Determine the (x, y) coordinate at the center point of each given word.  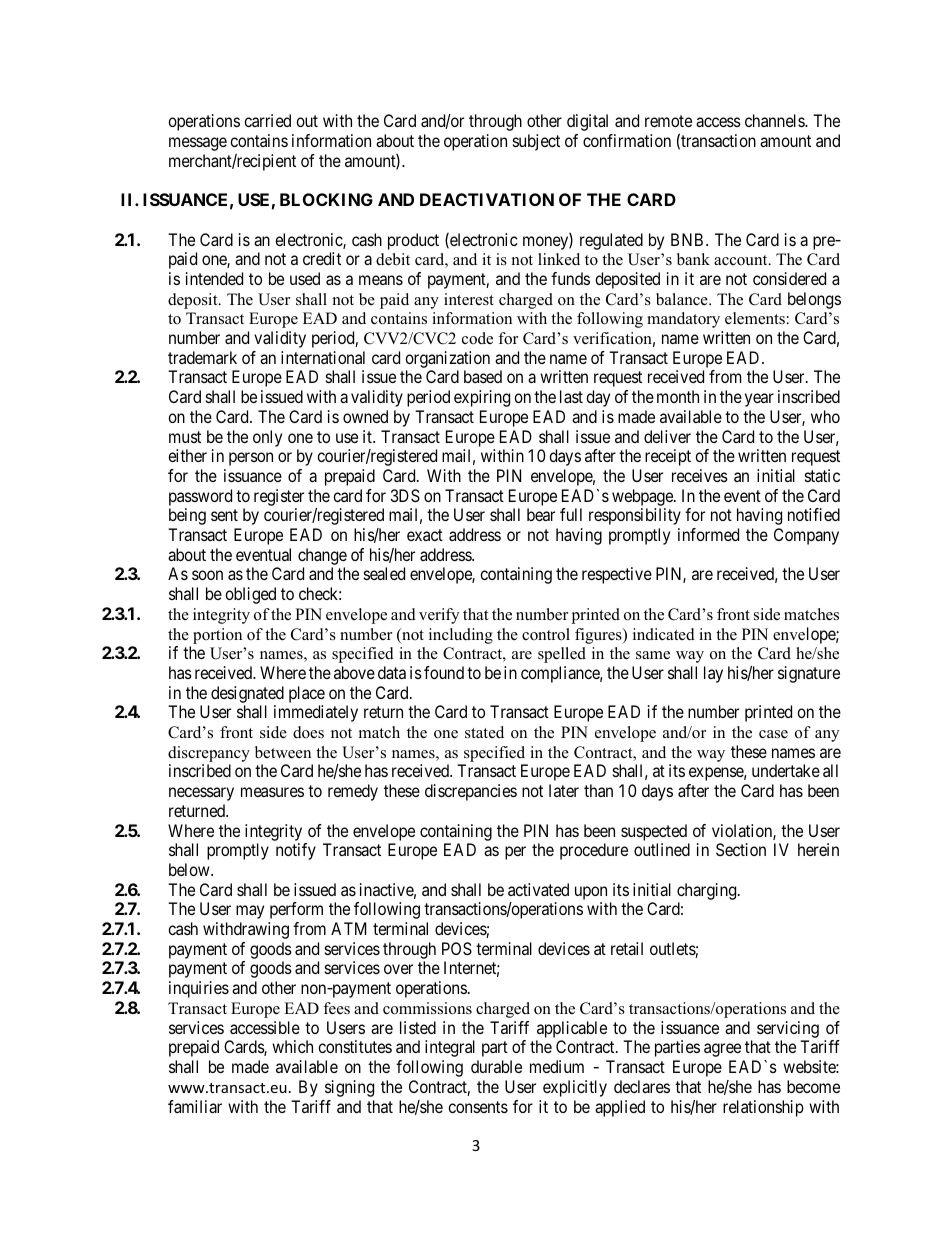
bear (541, 514)
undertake (786, 770)
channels (775, 120)
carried (267, 120)
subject (536, 142)
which (292, 1046)
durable (496, 1066)
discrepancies (471, 792)
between (283, 752)
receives (700, 475)
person (251, 459)
